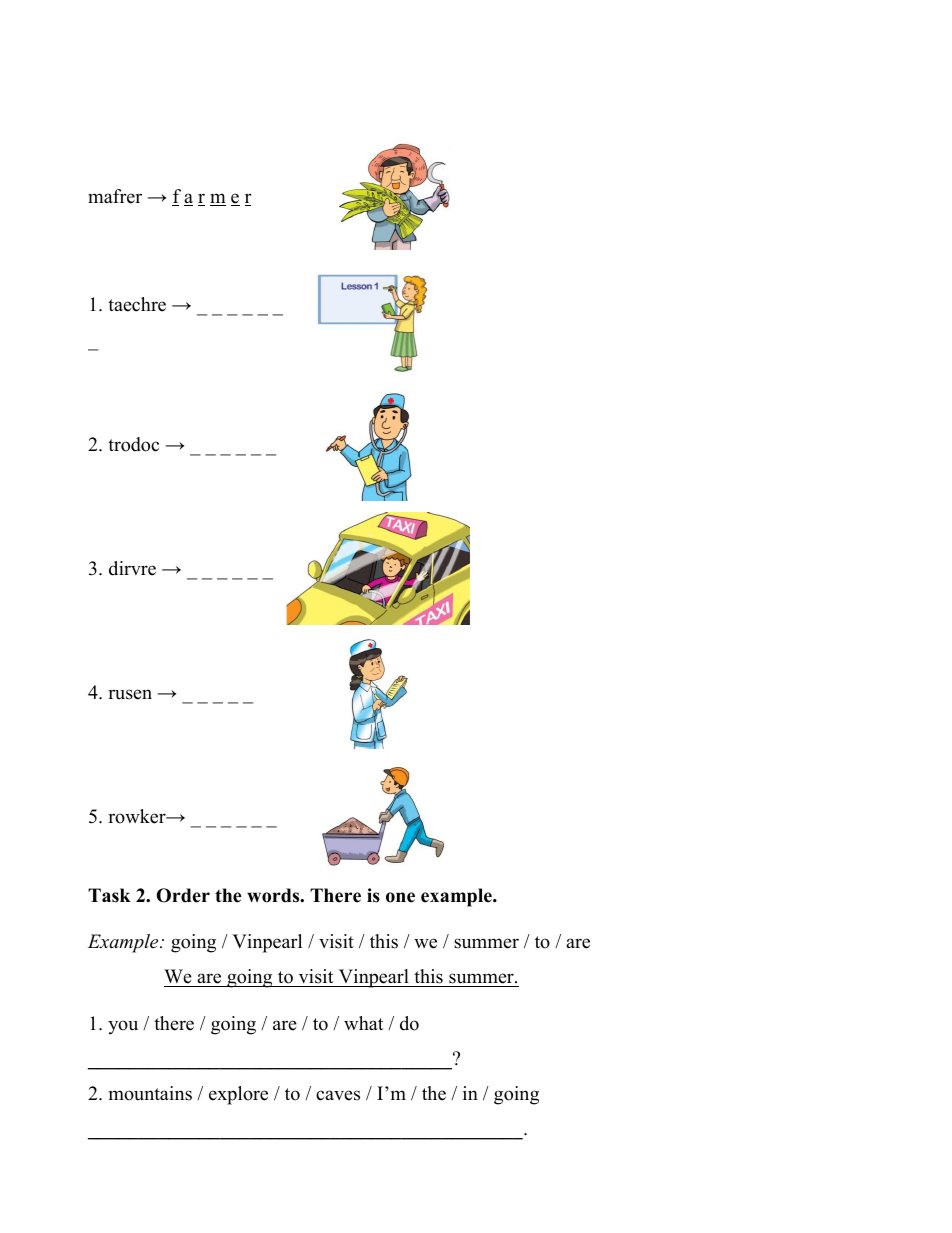  I want to click on Task, so click(109, 895).
